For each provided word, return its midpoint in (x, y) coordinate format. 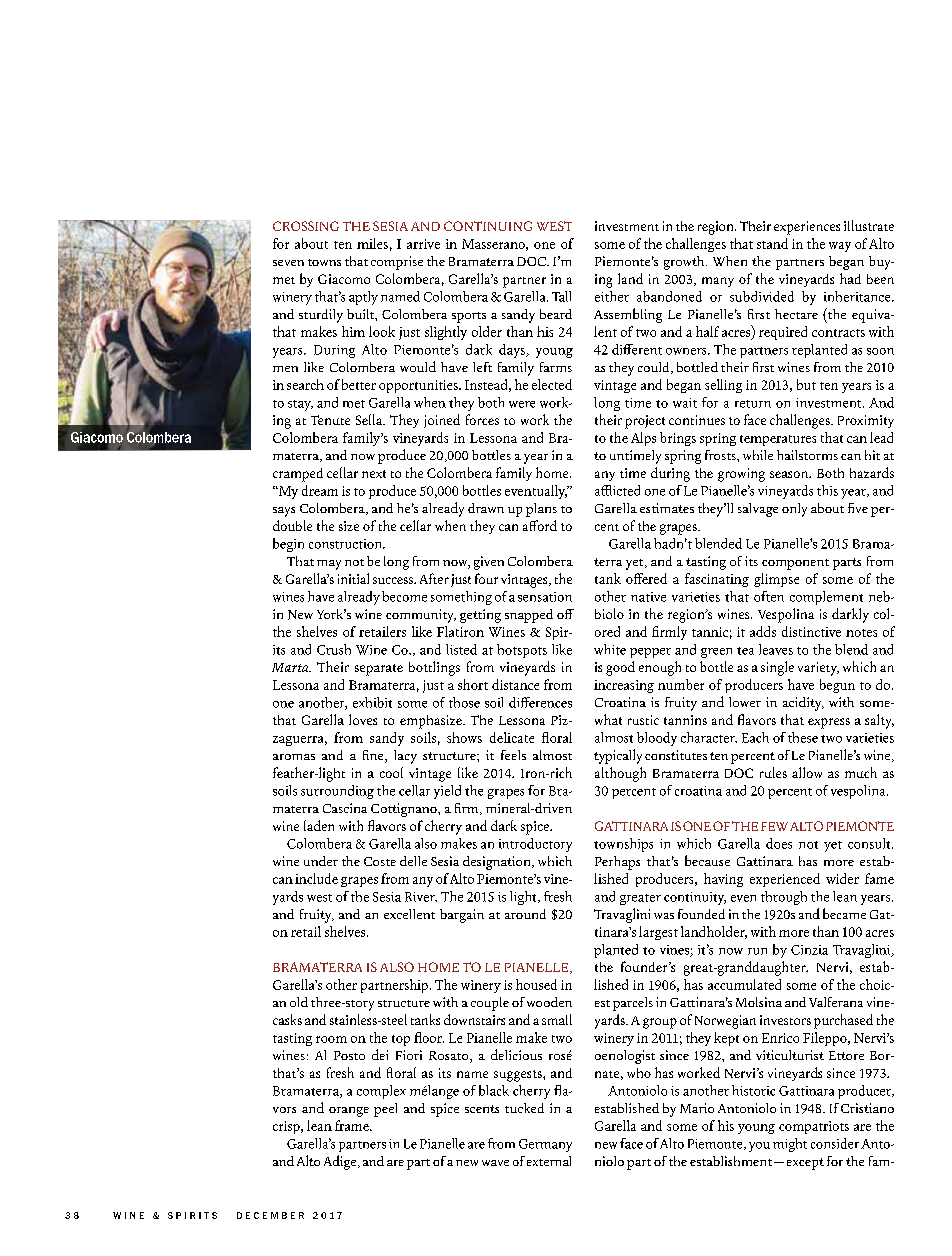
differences (540, 702)
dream (320, 490)
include (316, 878)
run (757, 951)
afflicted (617, 490)
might (790, 1145)
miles (372, 243)
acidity (803, 704)
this (827, 490)
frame (353, 1125)
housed (536, 984)
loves (363, 719)
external (549, 1161)
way (840, 247)
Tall (561, 296)
